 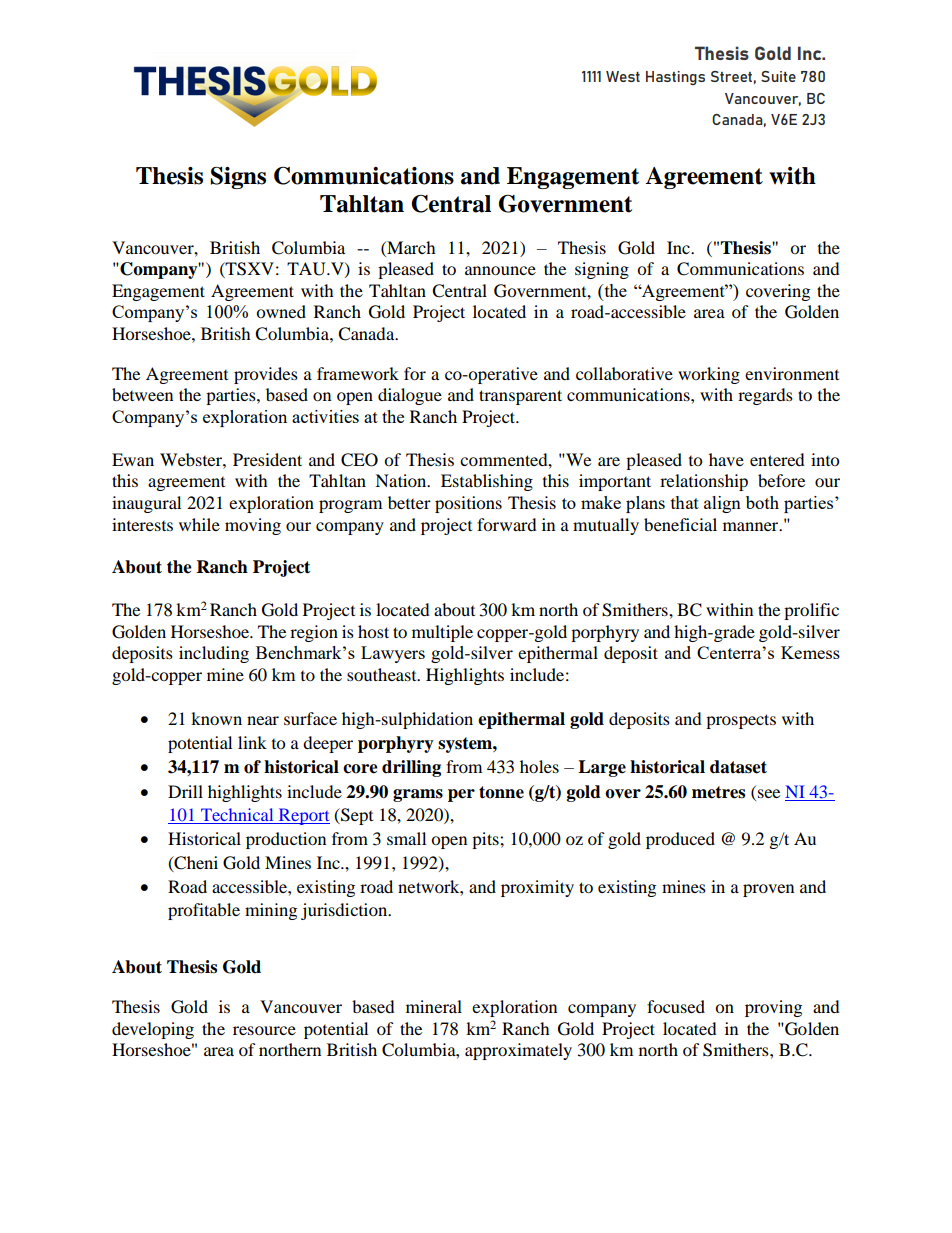 What do you see at coordinates (264, 1030) in the document?
I see `resource` at bounding box center [264, 1030].
